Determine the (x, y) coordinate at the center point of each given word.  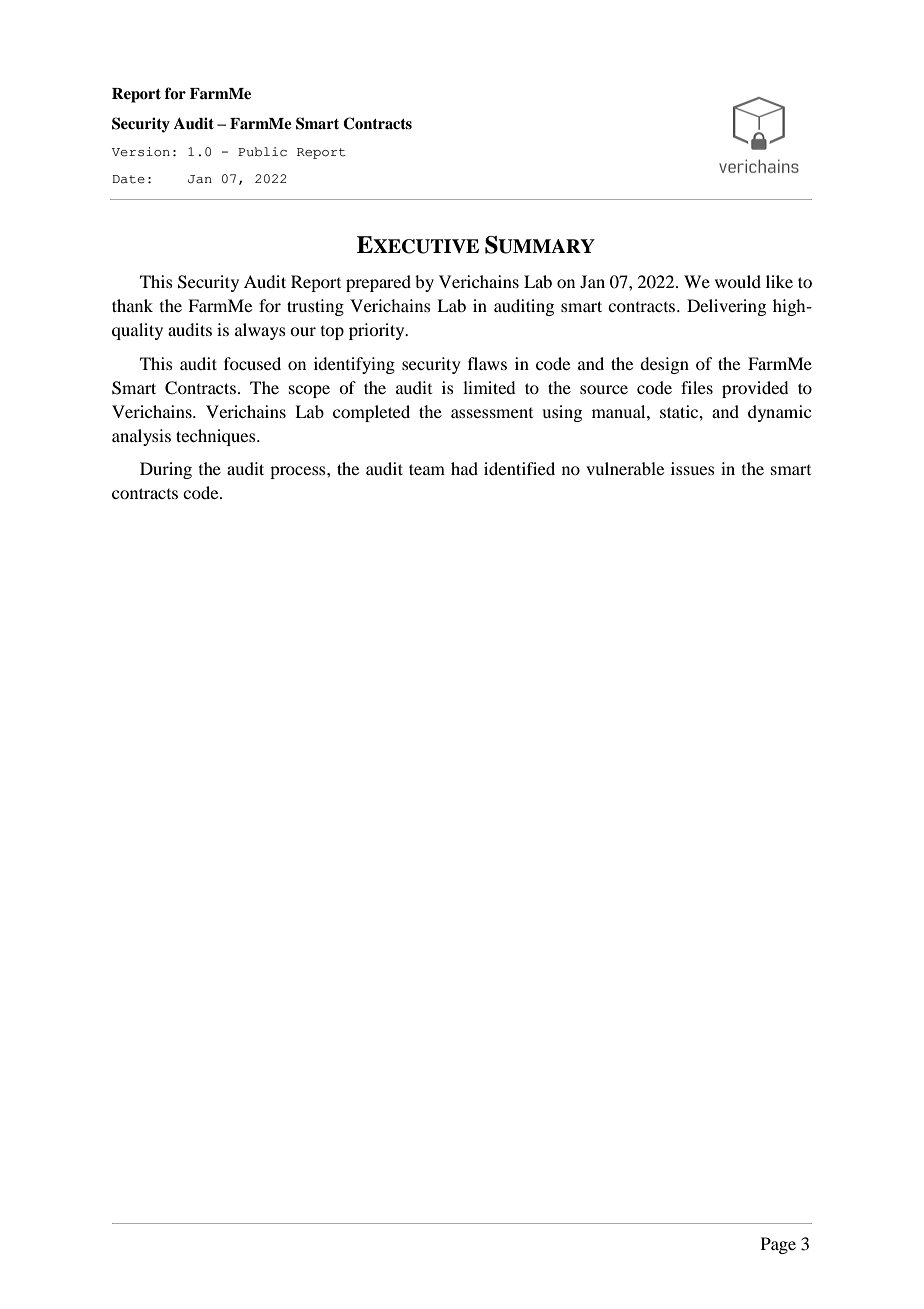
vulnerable (625, 468)
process (299, 472)
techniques (217, 437)
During (166, 470)
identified (519, 468)
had (464, 468)
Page (778, 1245)
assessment (492, 413)
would (738, 281)
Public (262, 152)
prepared (378, 283)
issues (693, 468)
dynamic (779, 413)
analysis (141, 437)
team (427, 469)
